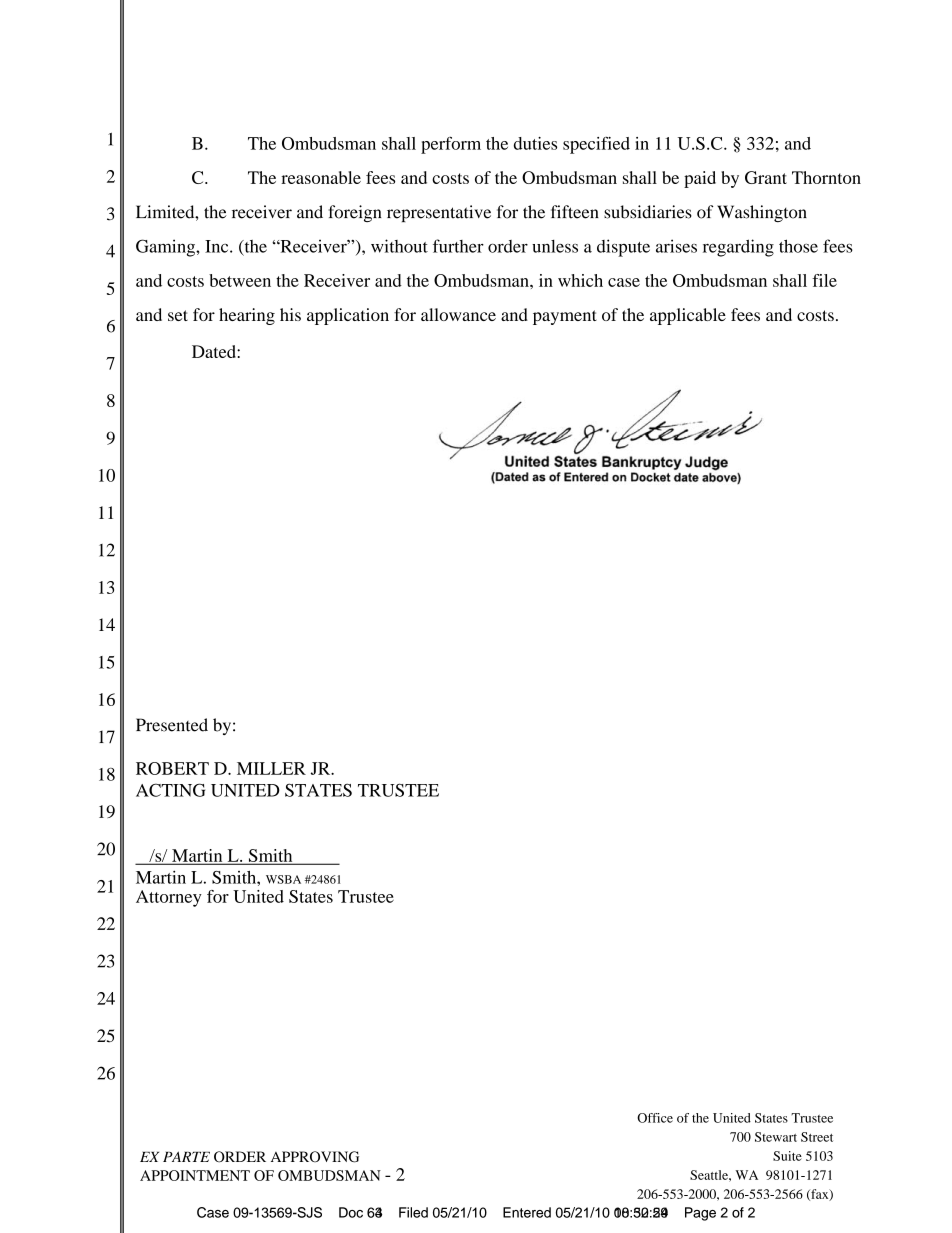  Describe the element at coordinates (186, 1156) in the screenshot. I see `PARTE` at that location.
